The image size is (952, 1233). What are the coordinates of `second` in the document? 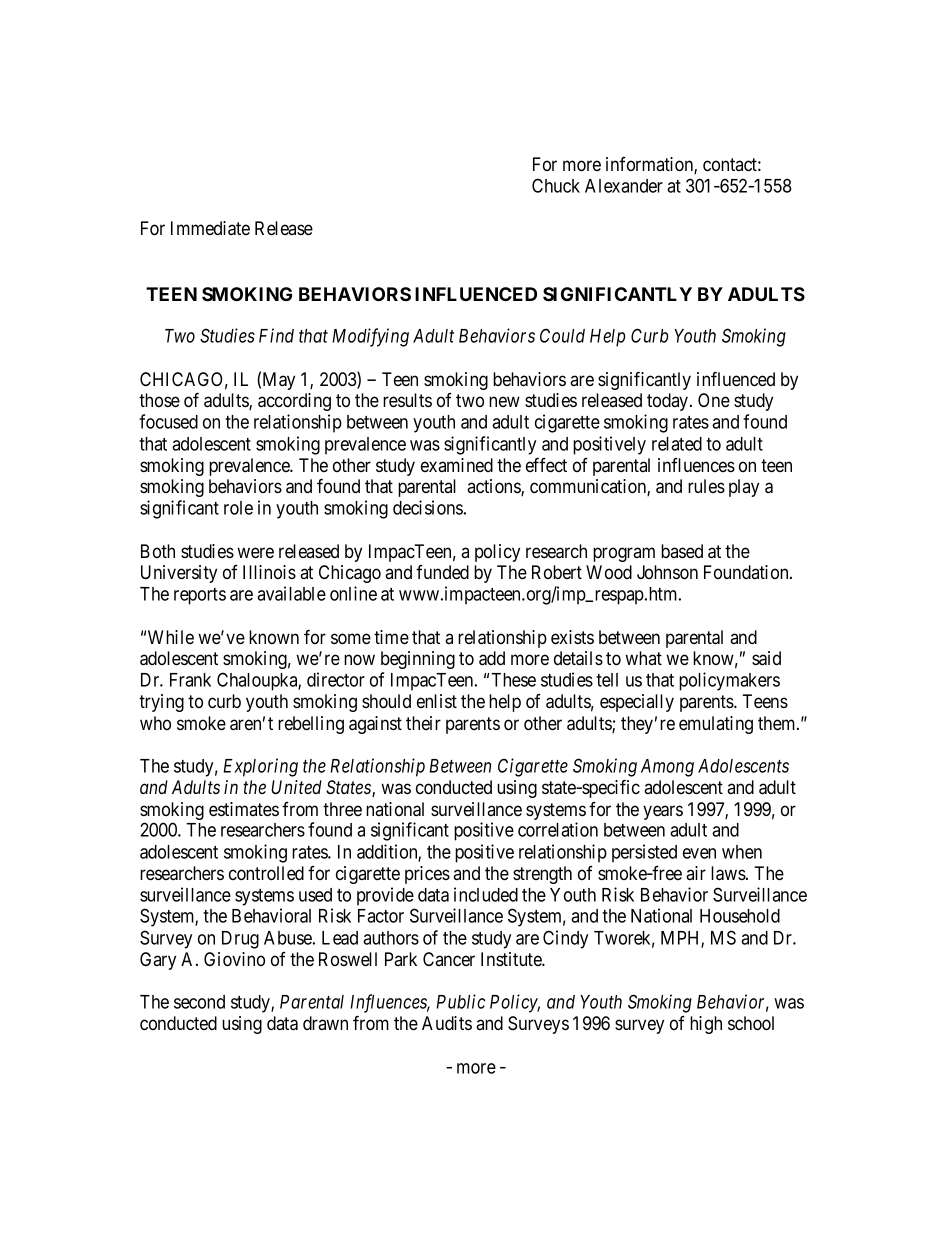 It's located at (199, 1002).
